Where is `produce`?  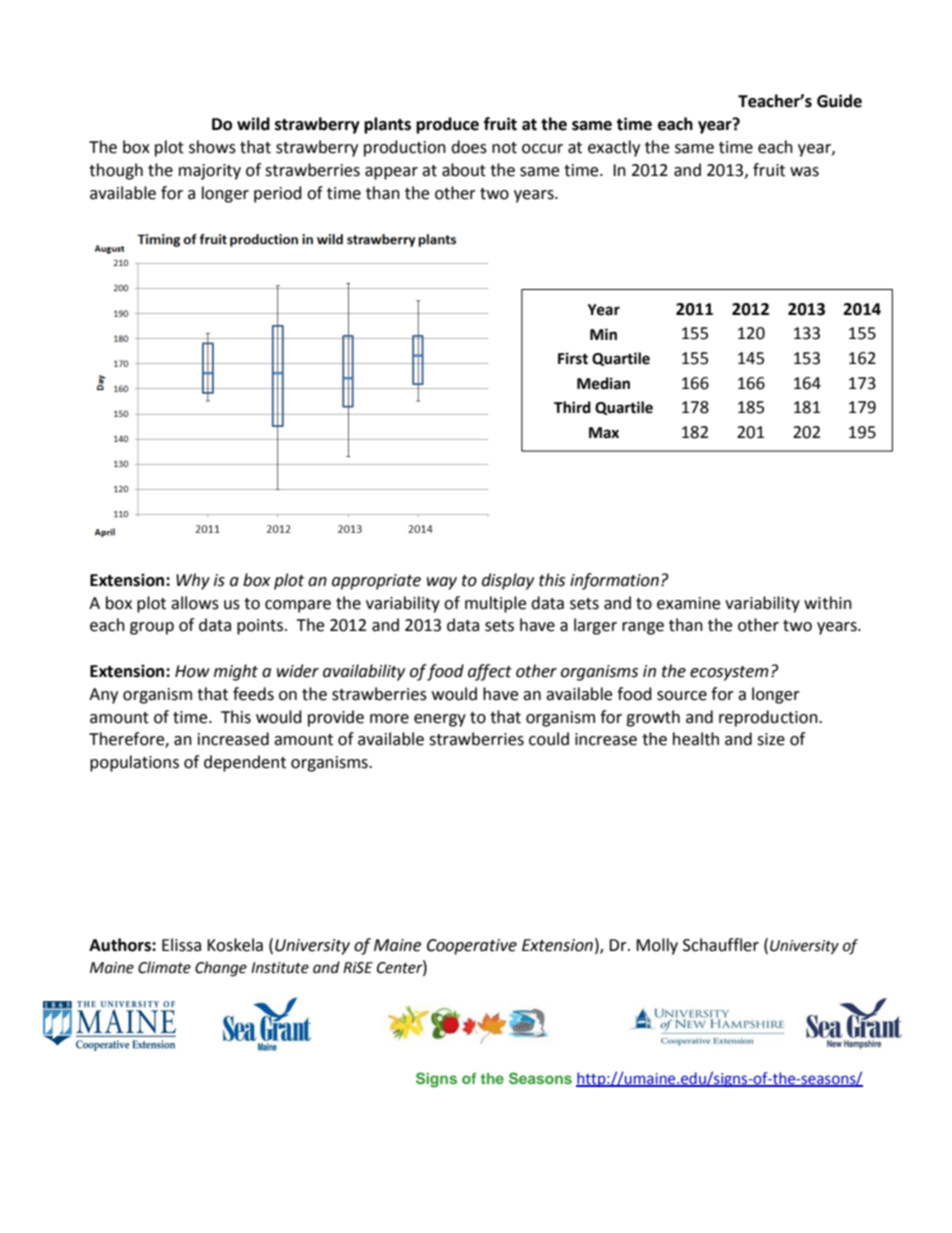 produce is located at coordinates (447, 125).
